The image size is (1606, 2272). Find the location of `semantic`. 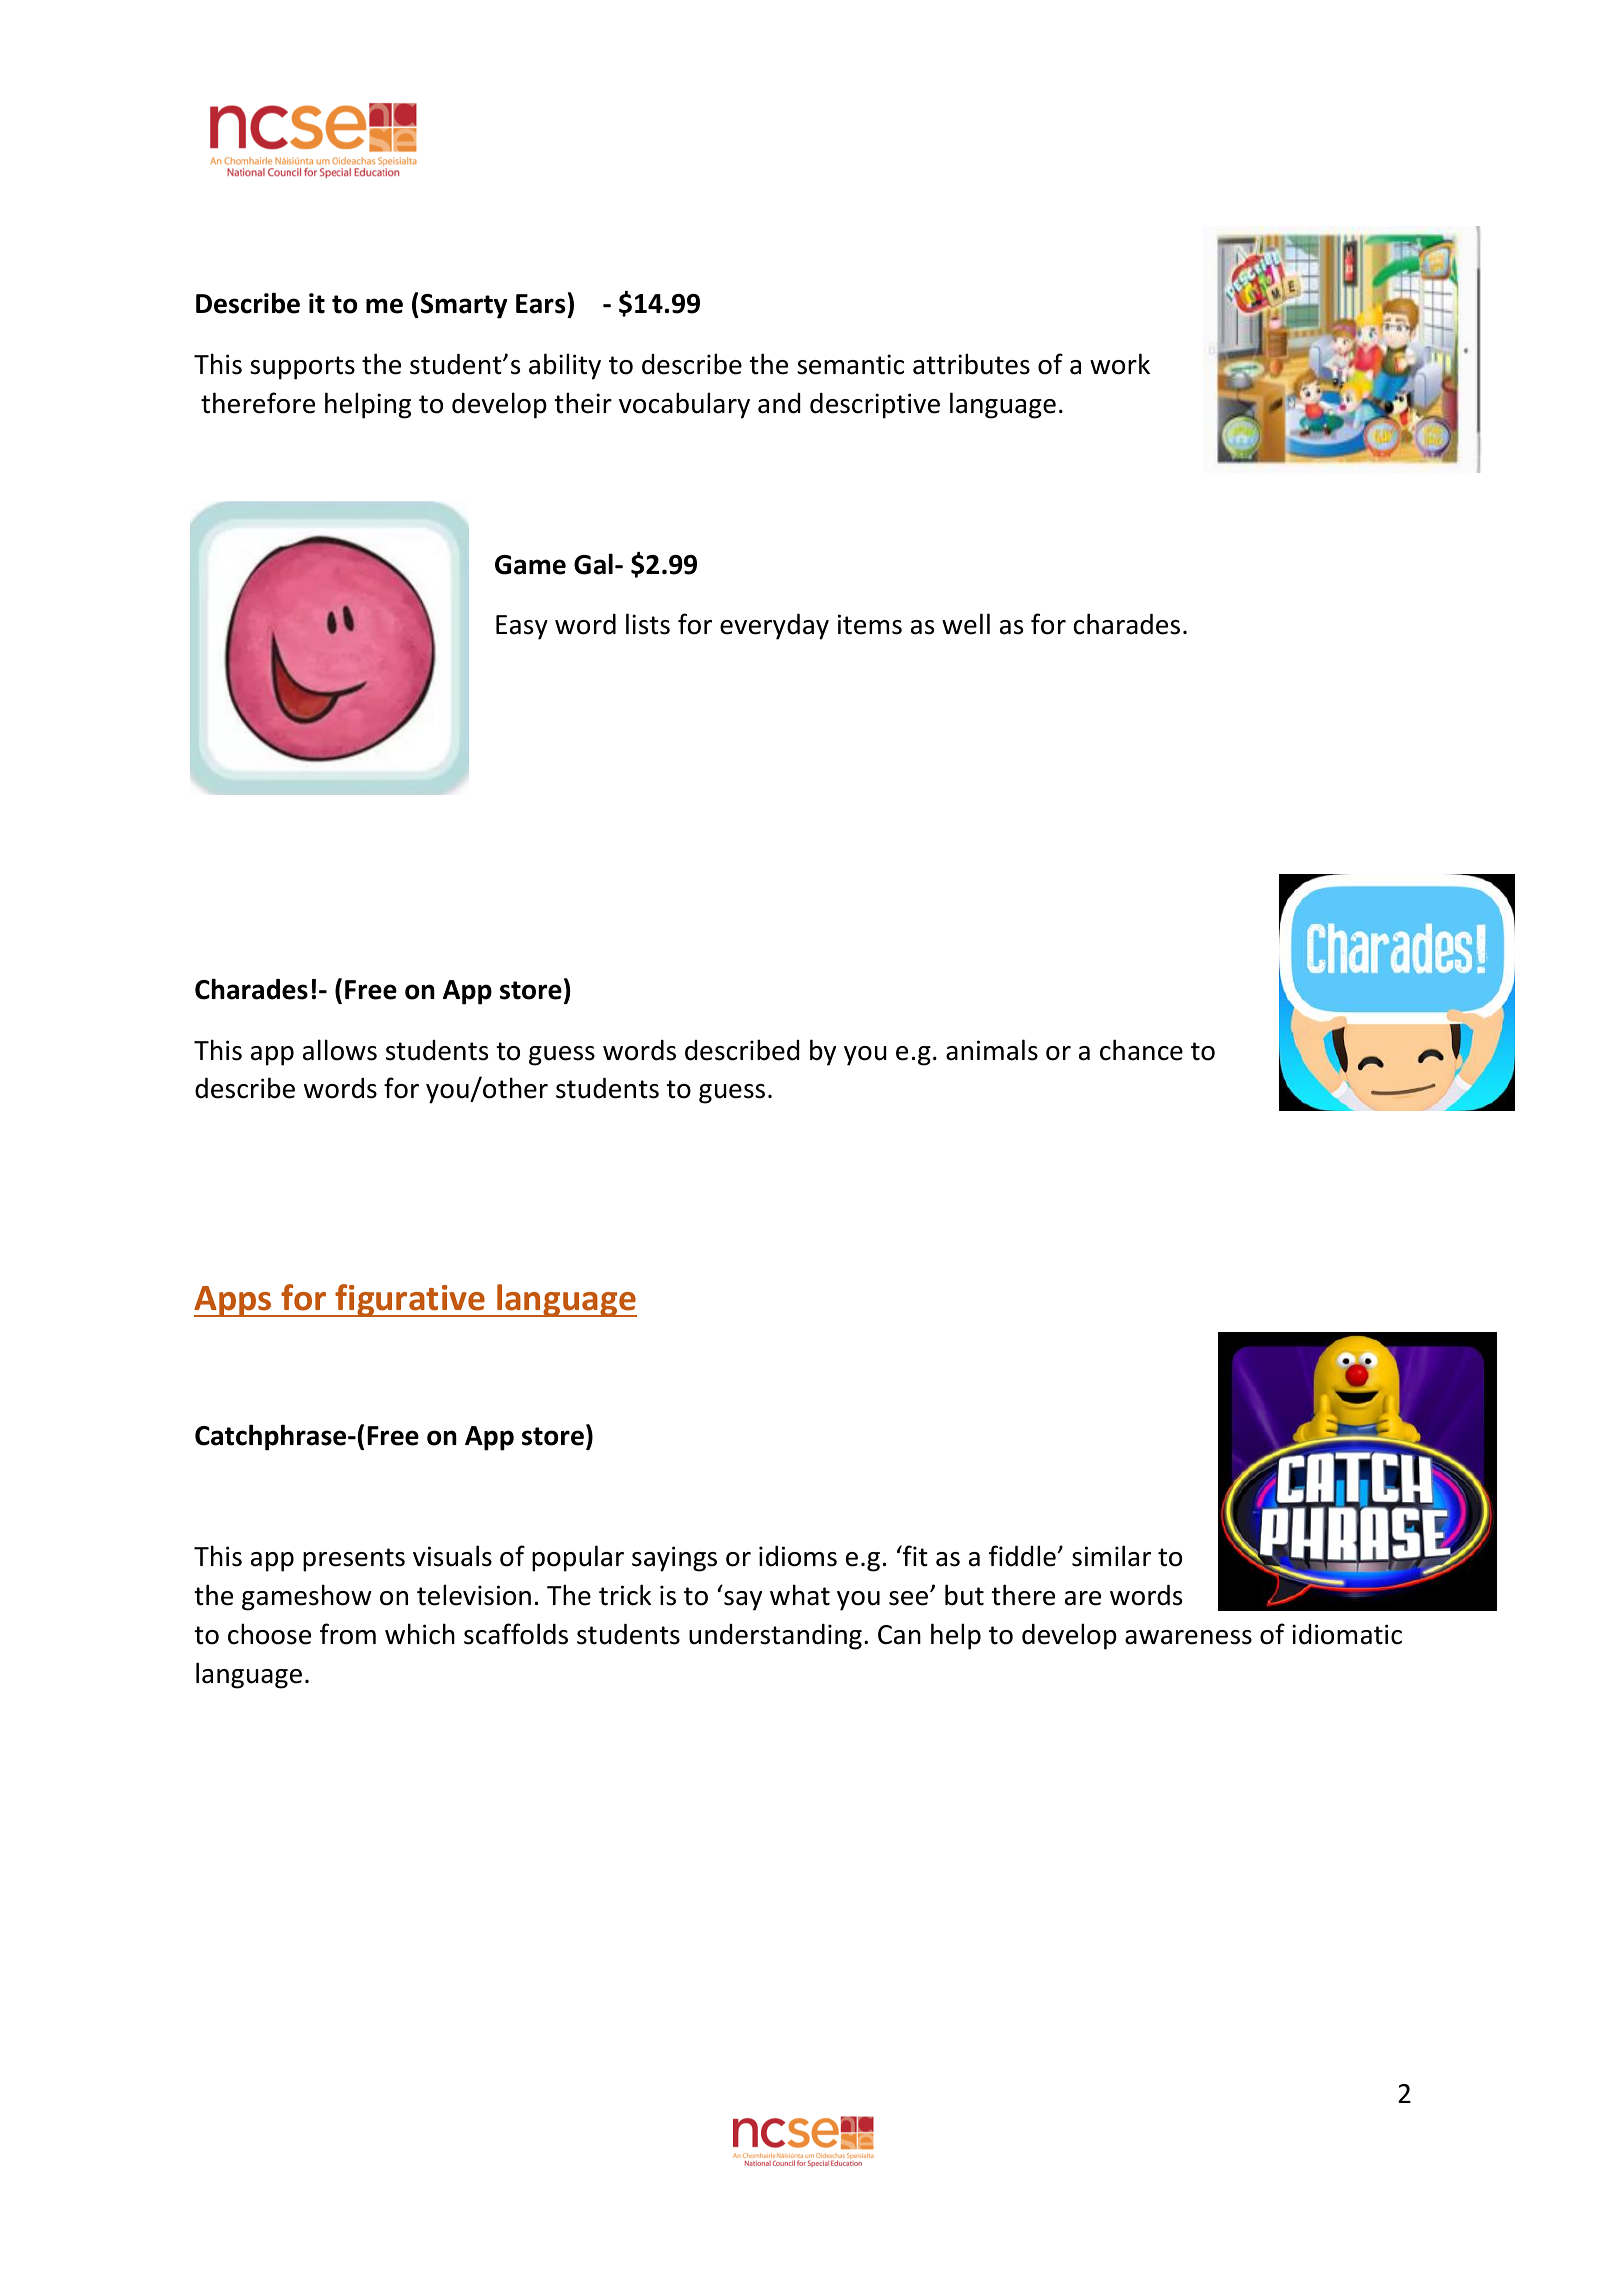

semantic is located at coordinates (850, 364).
